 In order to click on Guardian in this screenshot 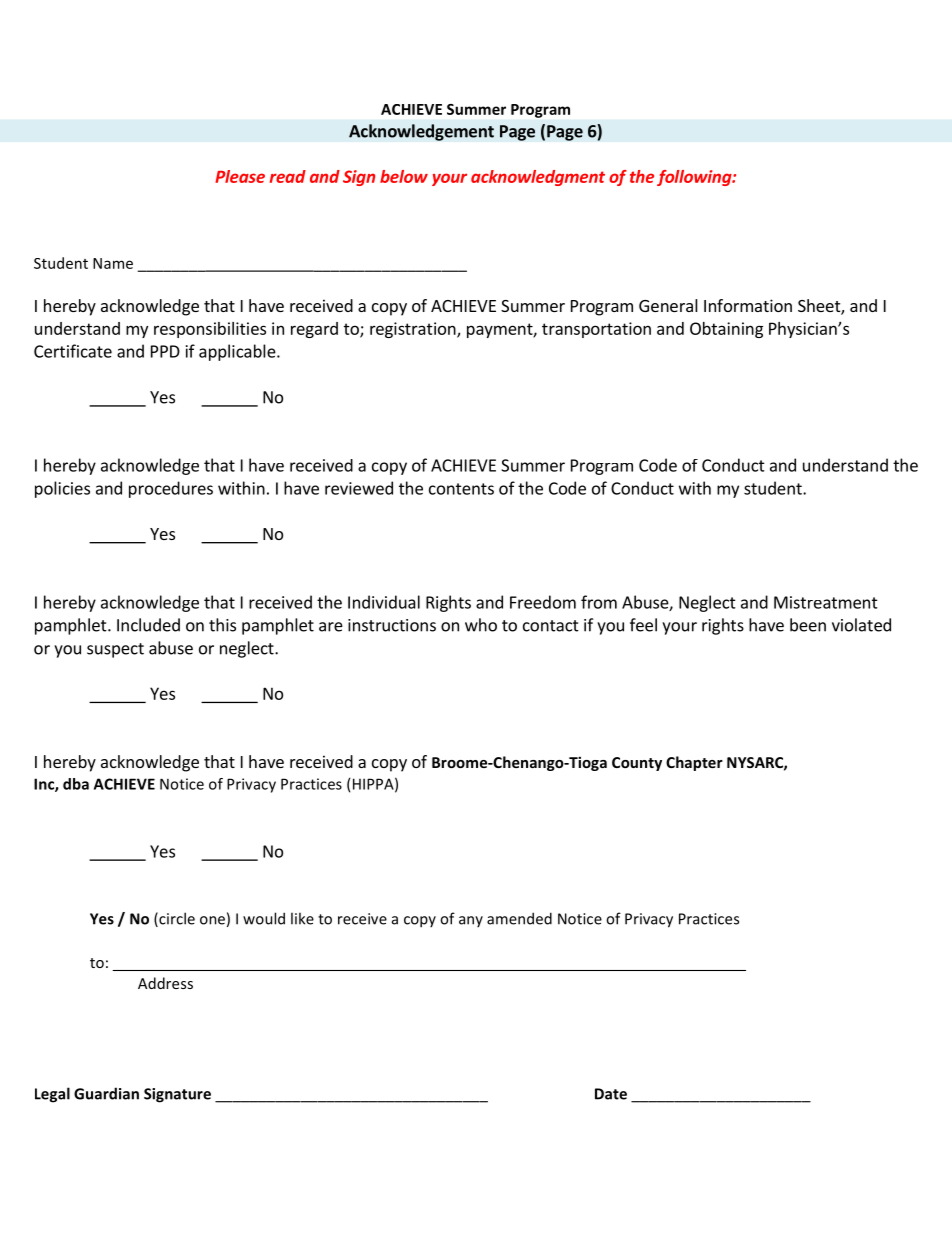, I will do `click(106, 1093)`.
